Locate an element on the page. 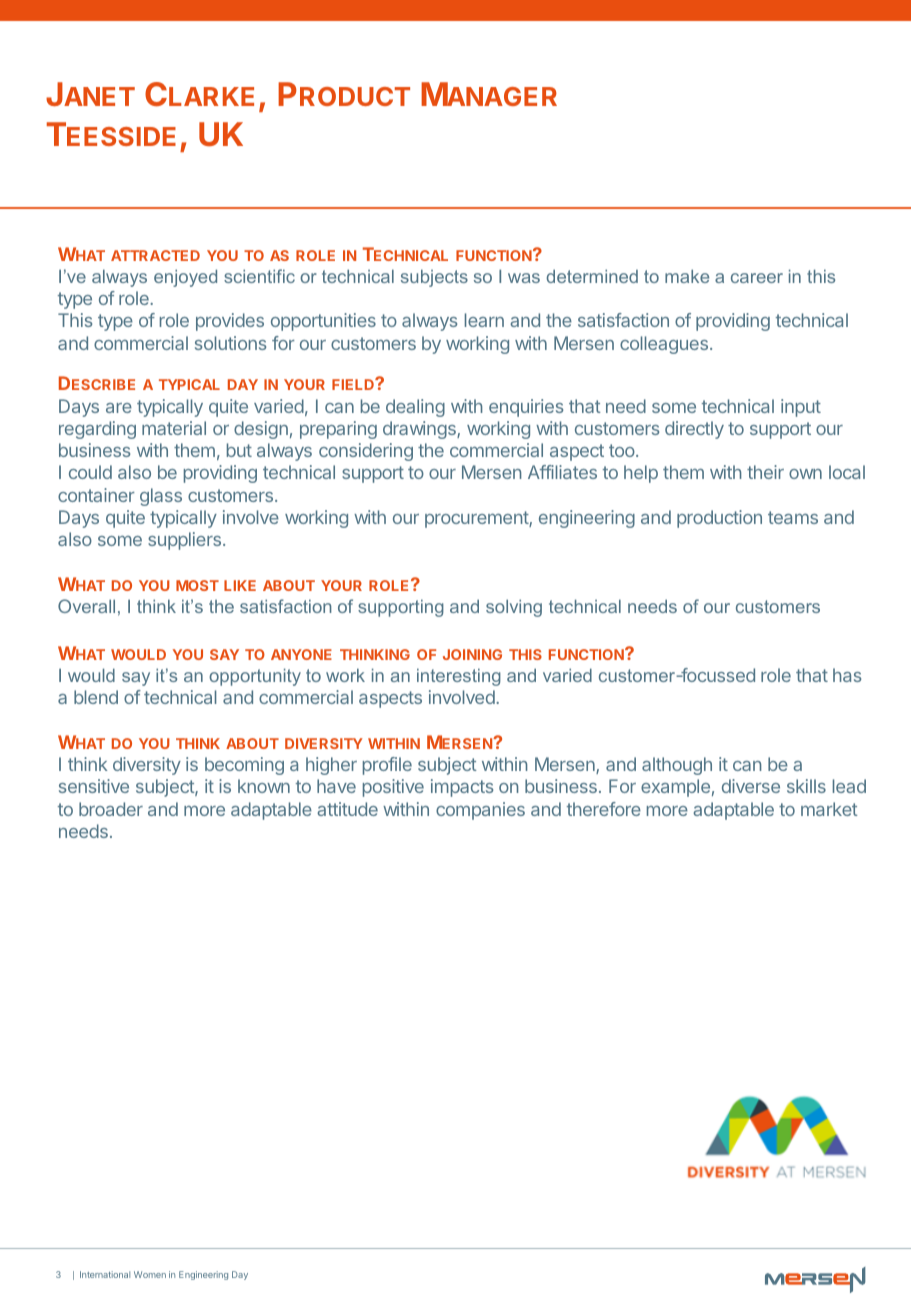  enjoyed is located at coordinates (185, 278).
